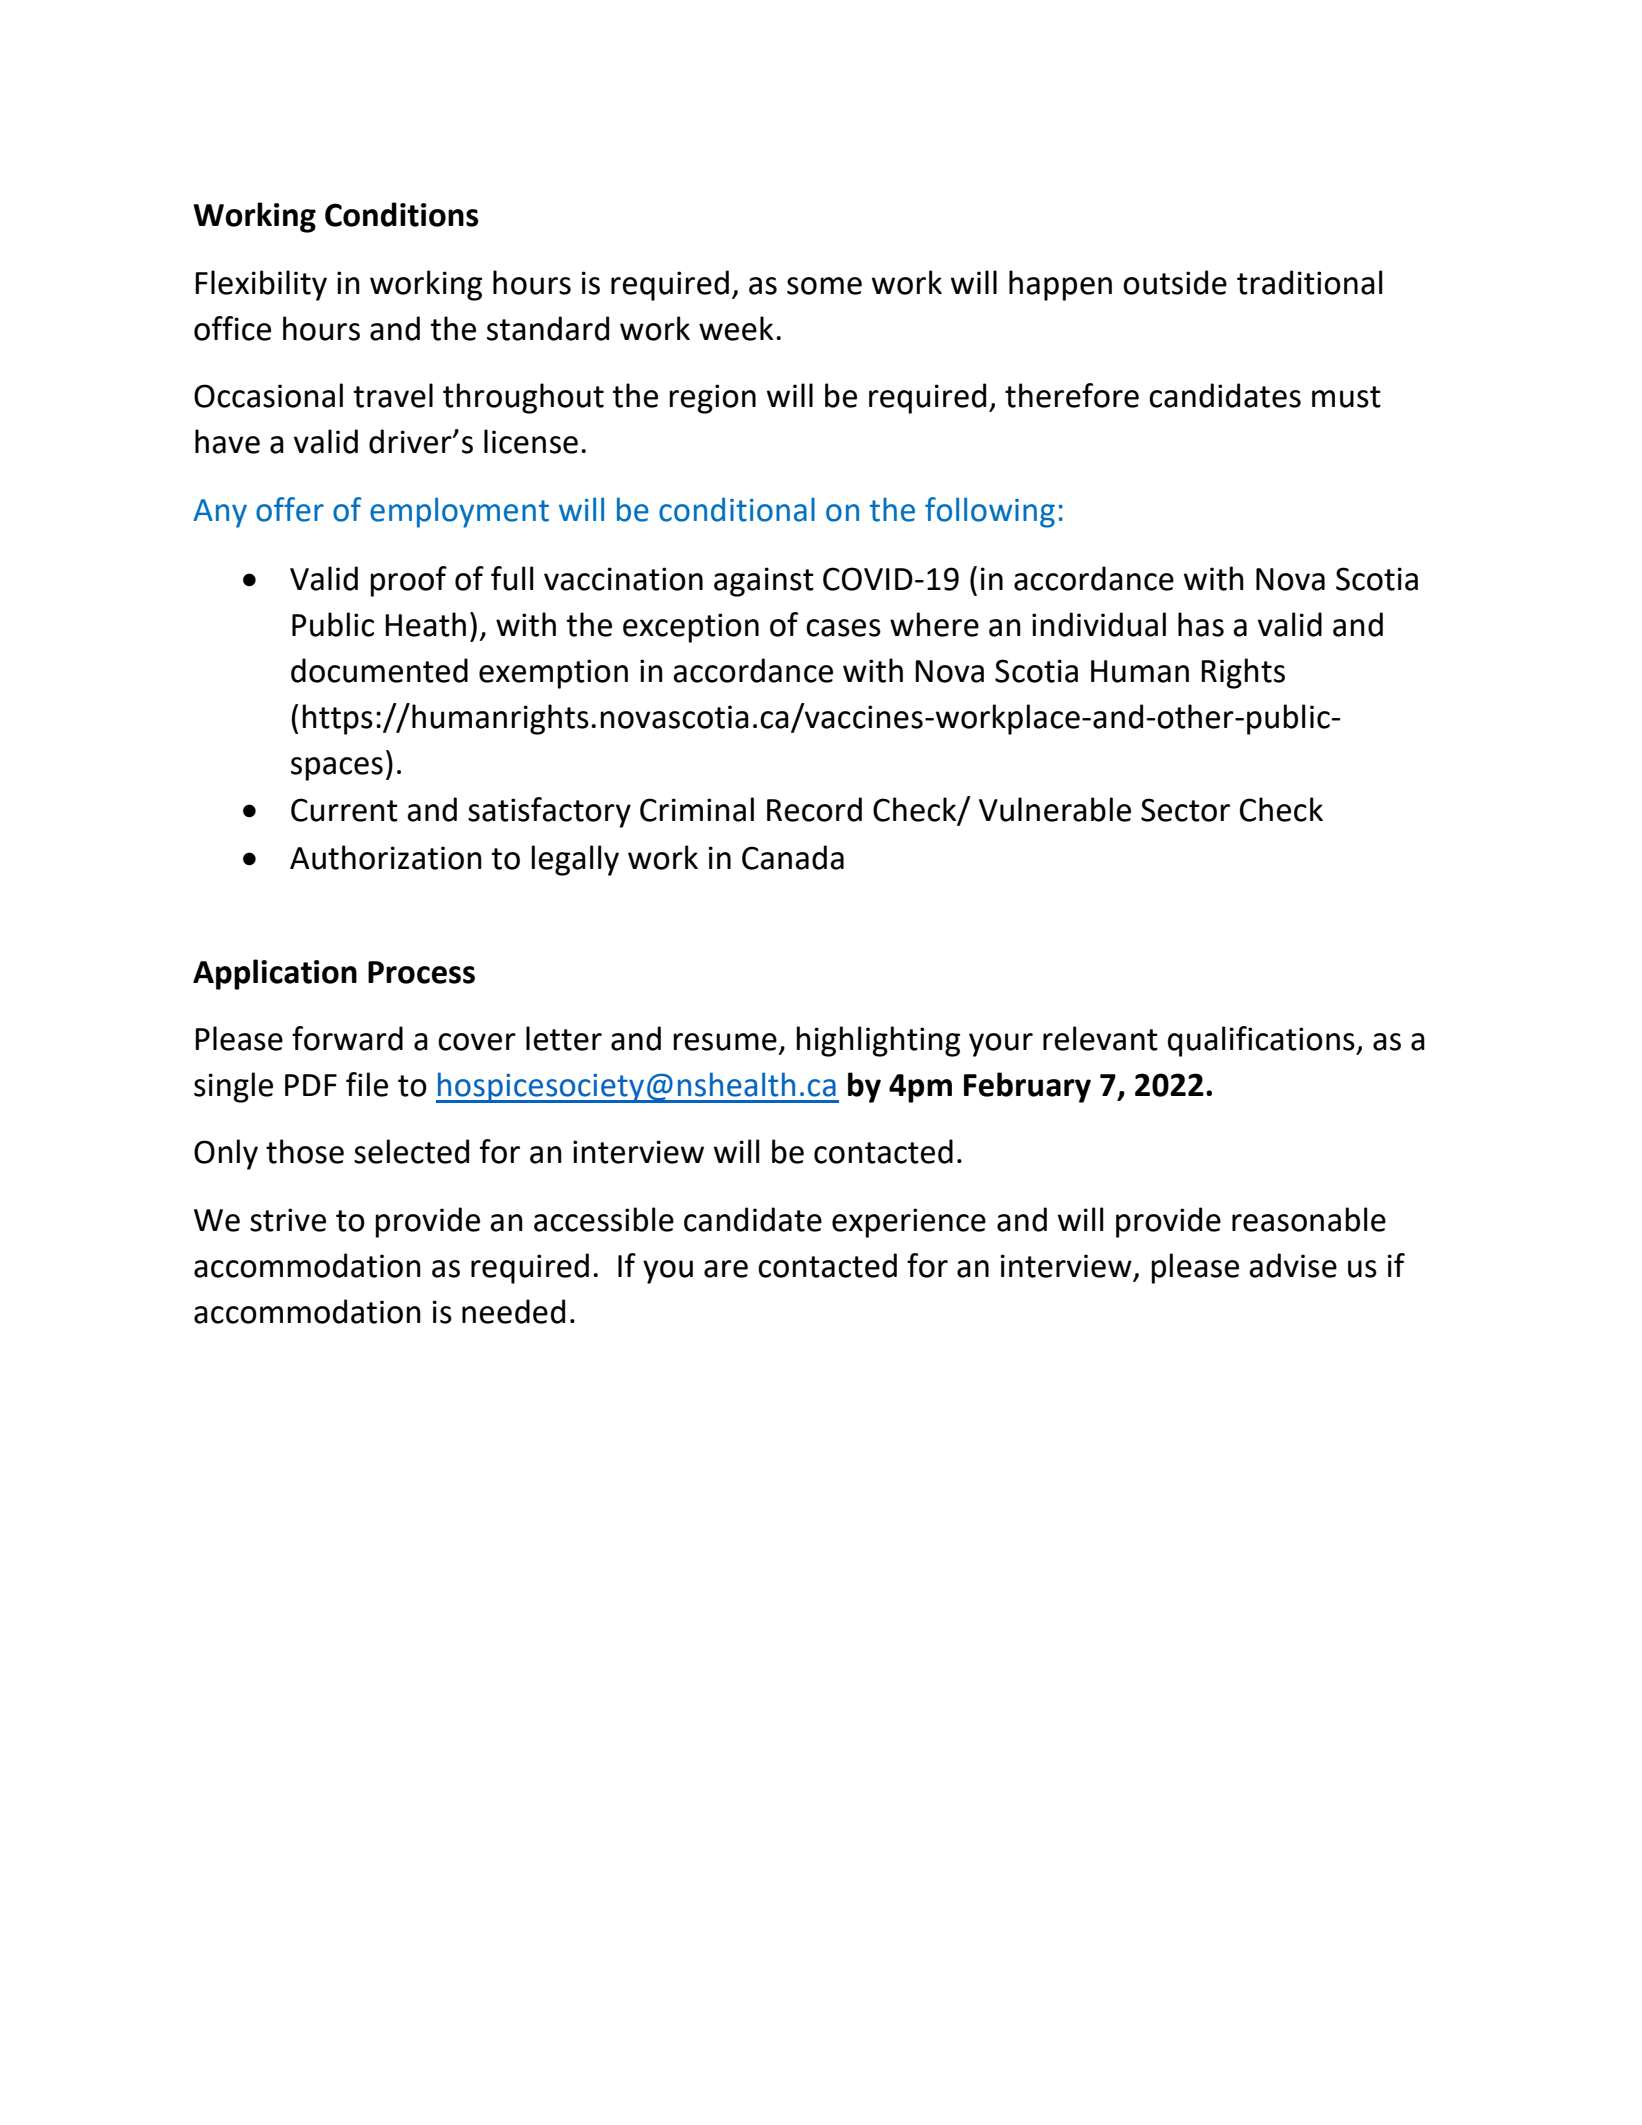  I want to click on are, so click(726, 1269).
